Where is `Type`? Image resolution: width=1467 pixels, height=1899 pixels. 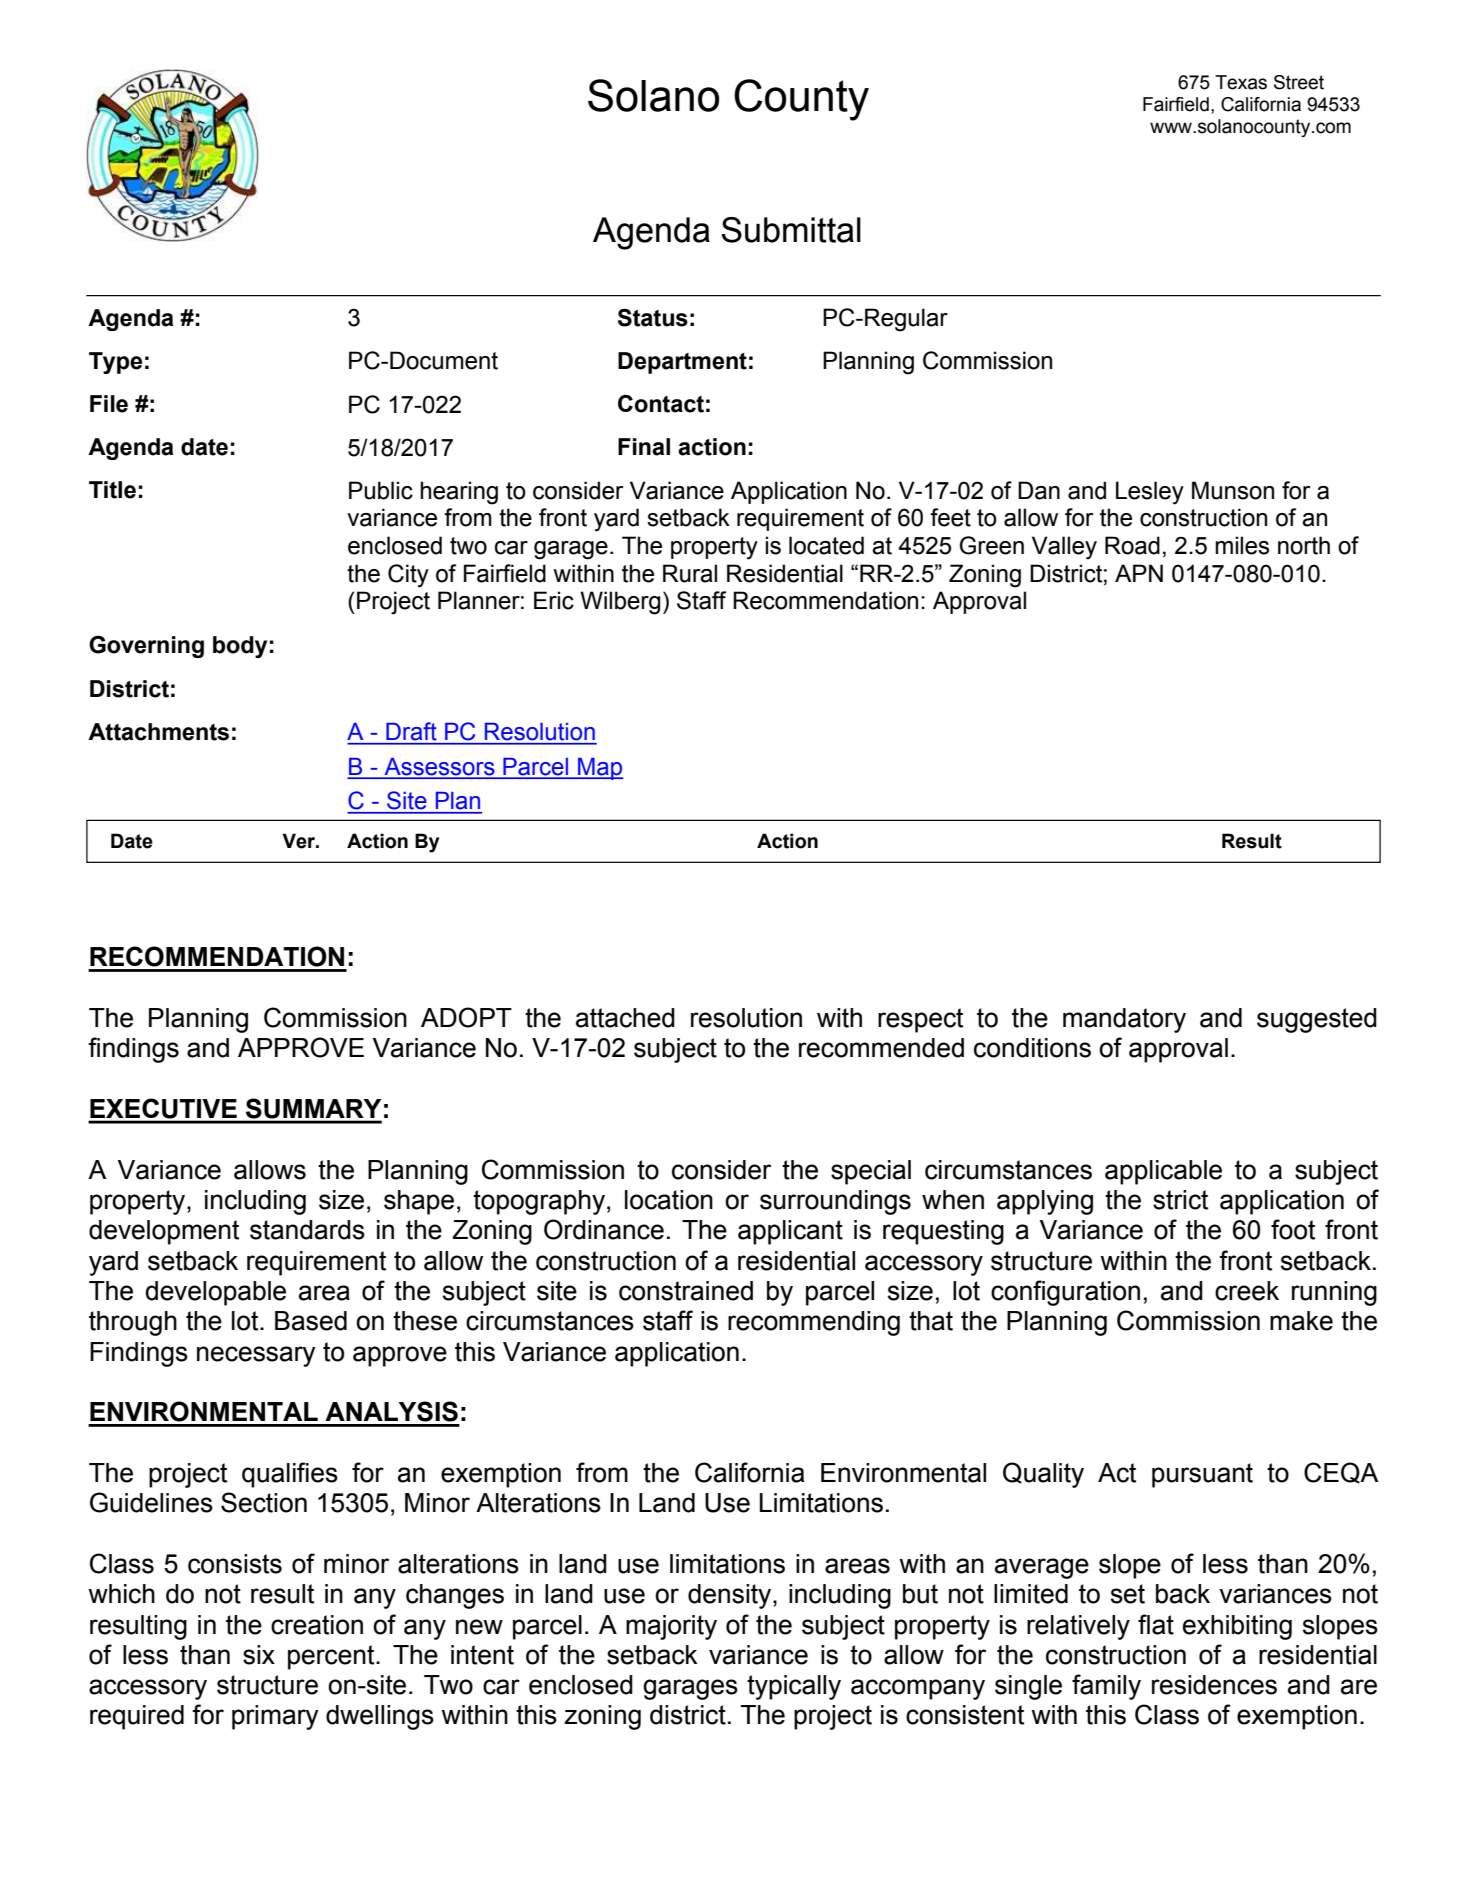
Type is located at coordinates (115, 363).
